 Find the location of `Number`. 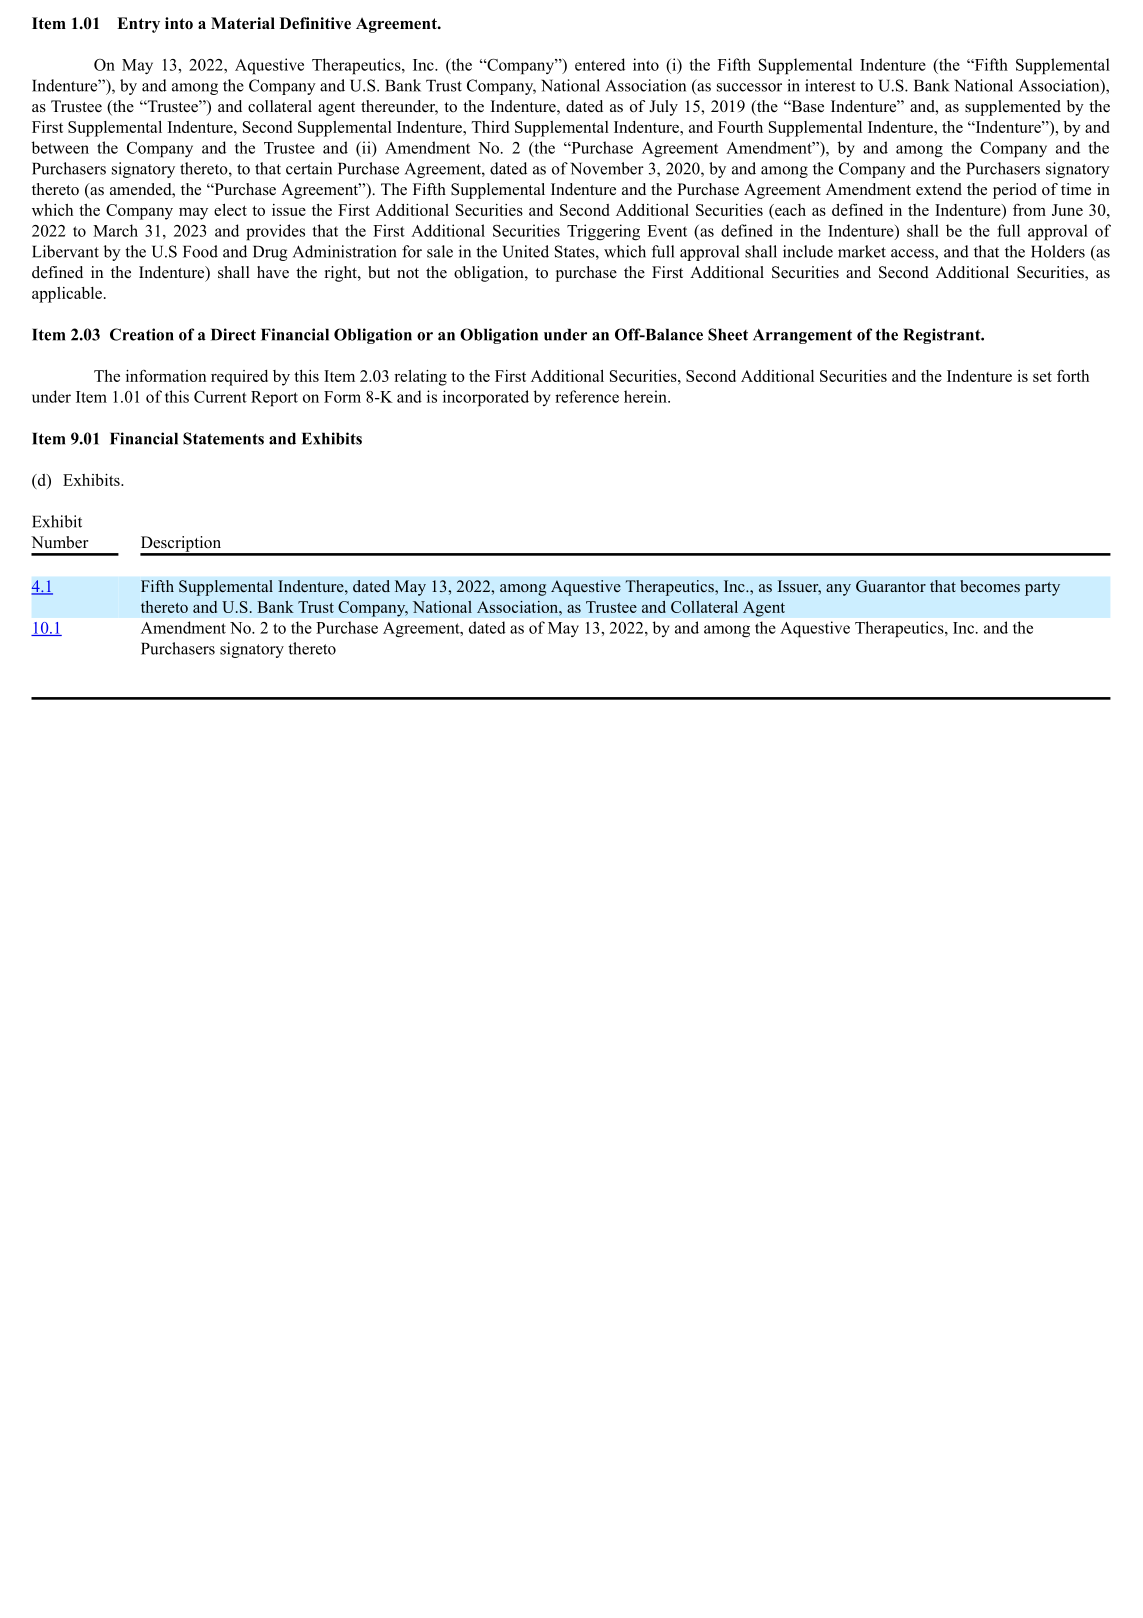

Number is located at coordinates (59, 542).
